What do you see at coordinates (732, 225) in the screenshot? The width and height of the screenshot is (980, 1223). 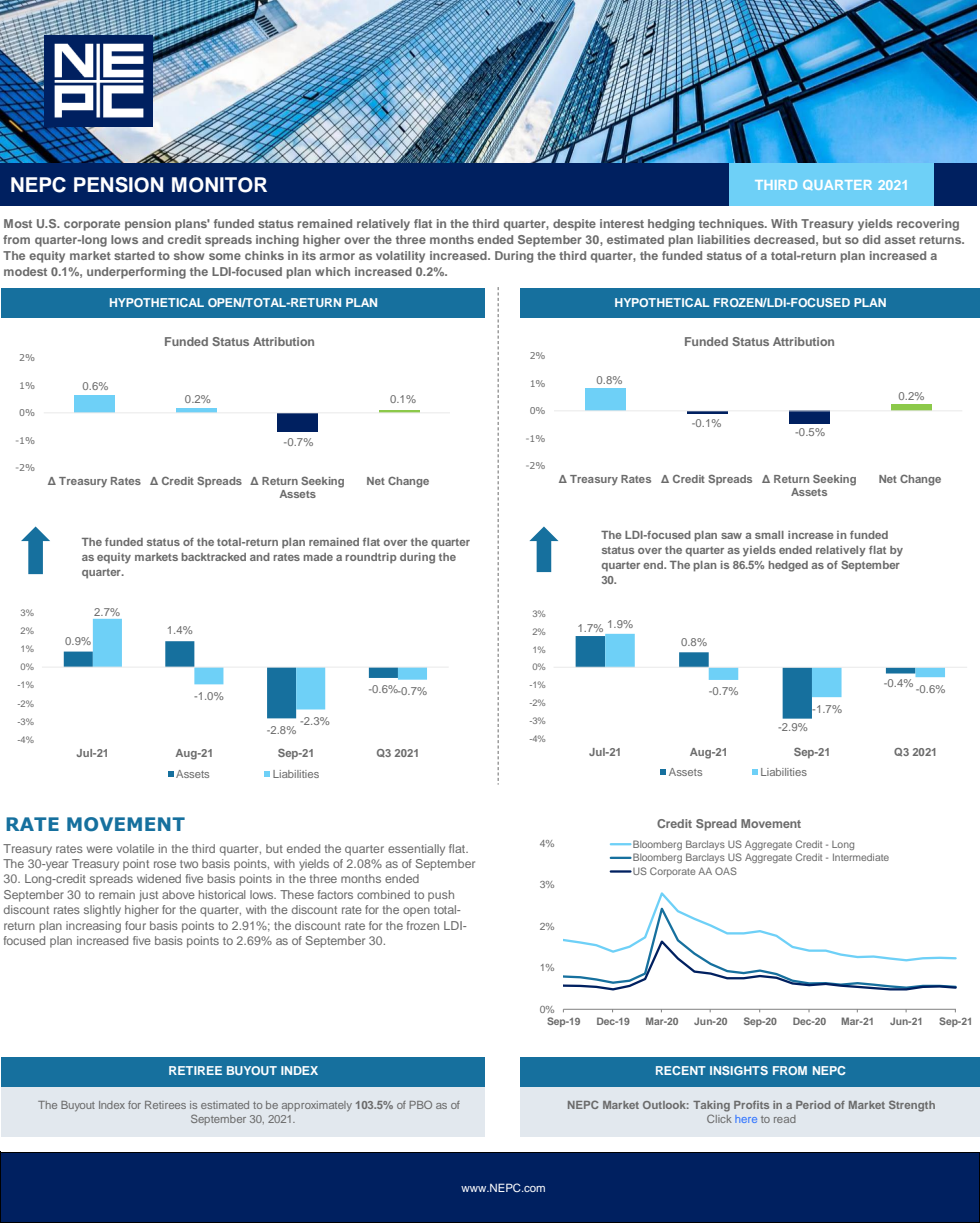 I see `techniques` at bounding box center [732, 225].
